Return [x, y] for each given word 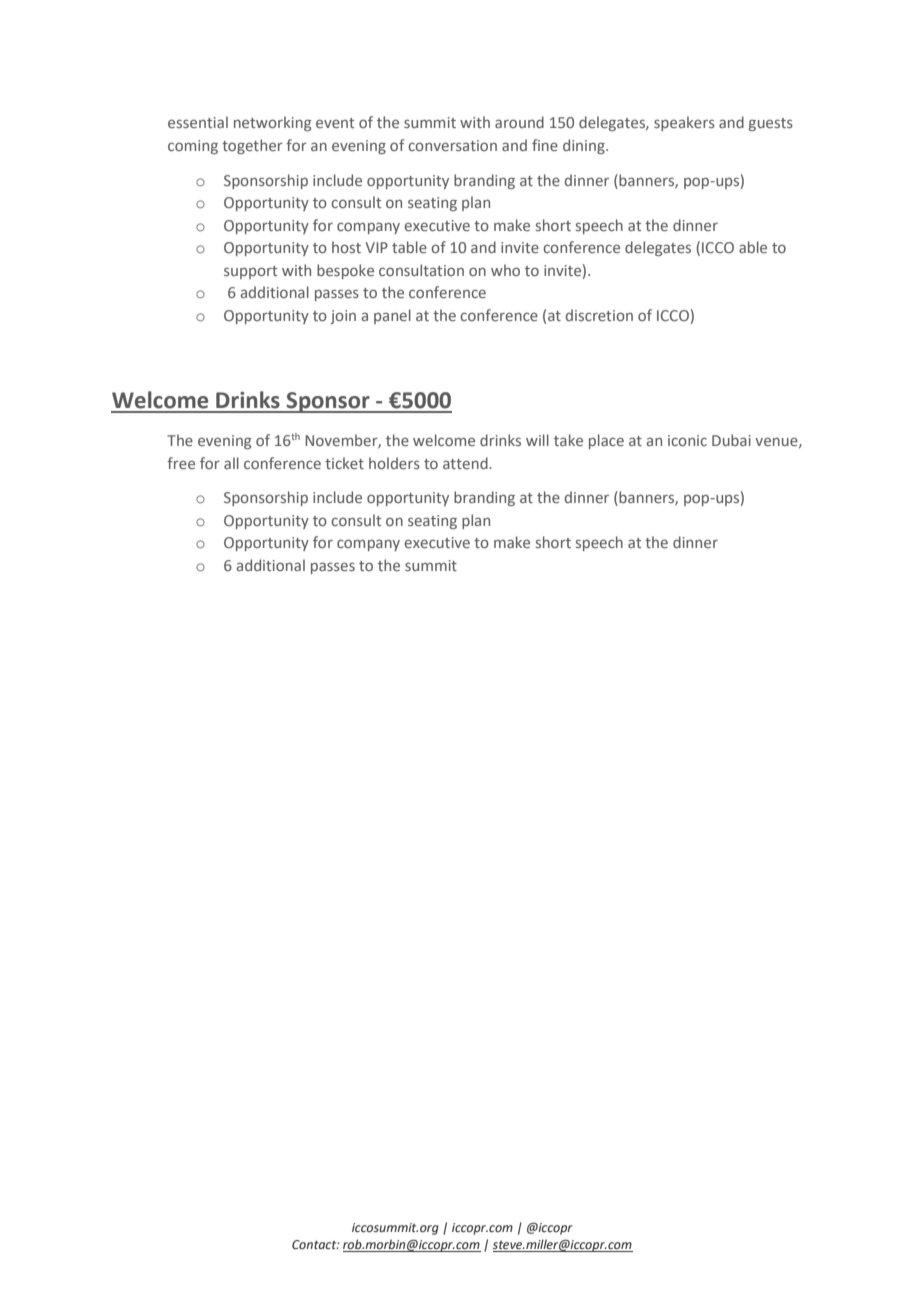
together [252, 146]
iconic [687, 440]
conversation [452, 145]
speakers [684, 123]
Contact [315, 1244]
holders [394, 463]
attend [466, 463]
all [231, 463]
